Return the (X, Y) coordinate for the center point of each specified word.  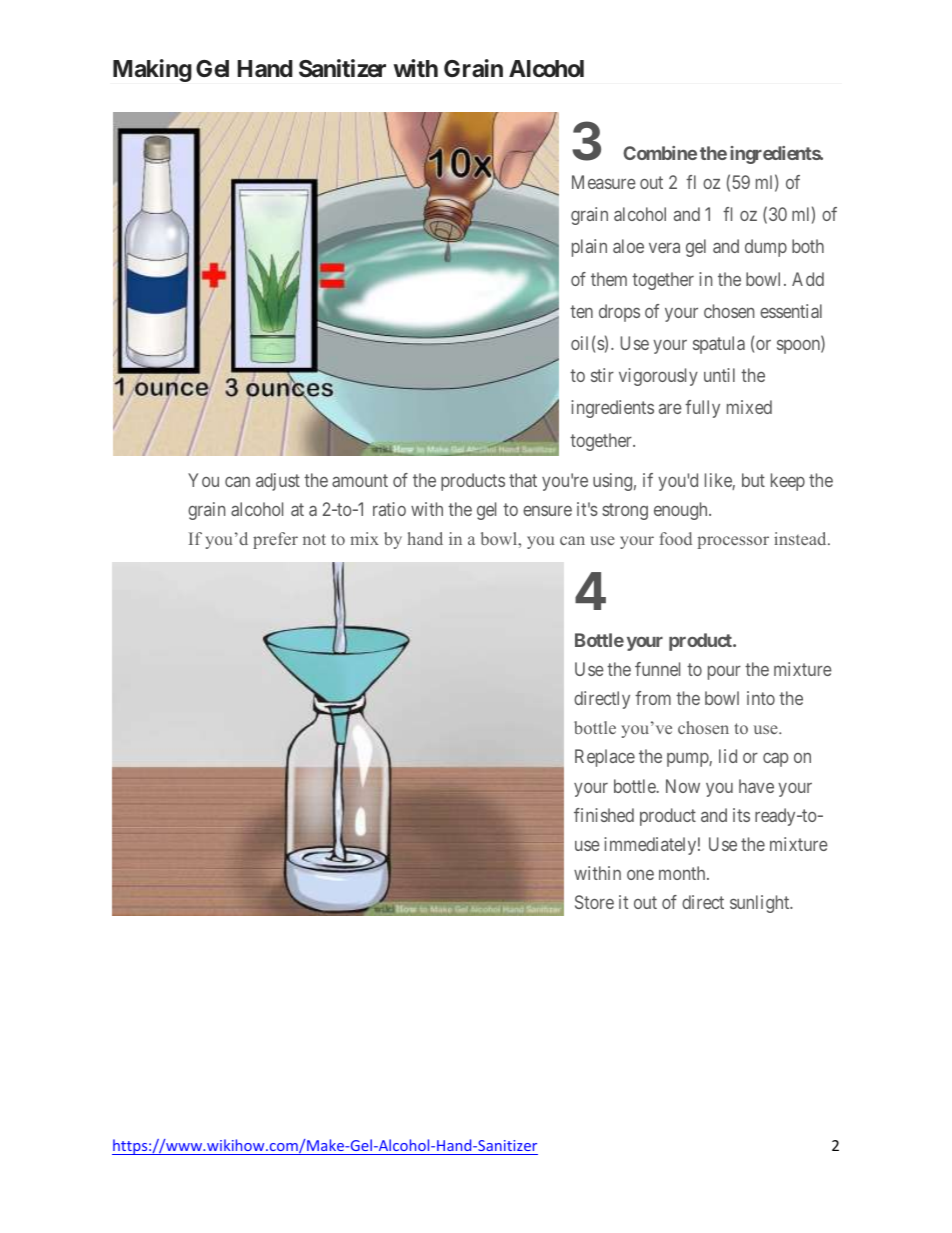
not (314, 539)
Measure (604, 182)
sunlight (761, 904)
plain (589, 248)
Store (594, 902)
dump (766, 248)
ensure (547, 510)
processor (733, 542)
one (640, 875)
